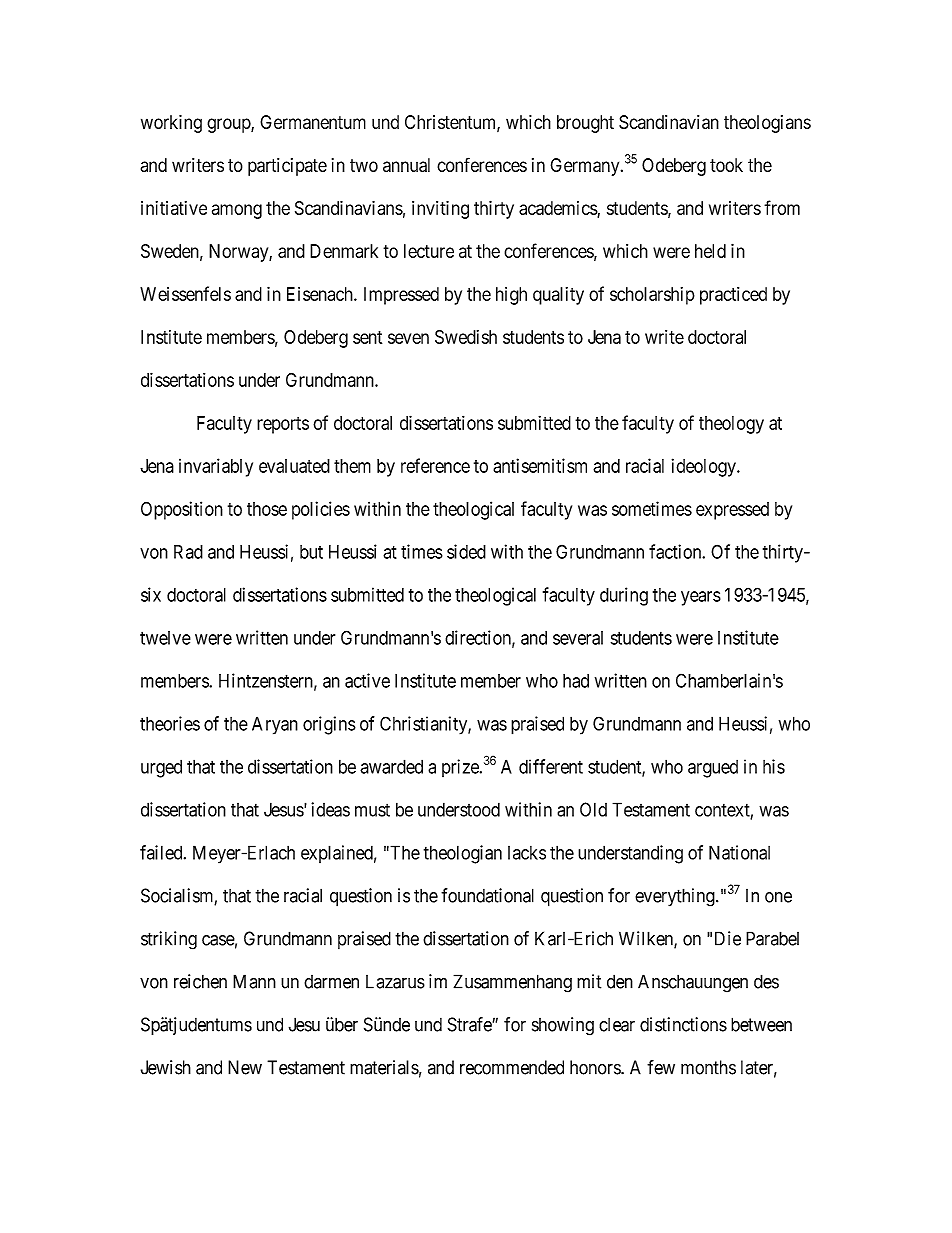 This document has width=952, height=1233. Describe the element at coordinates (726, 165) in the document. I see `took` at that location.
